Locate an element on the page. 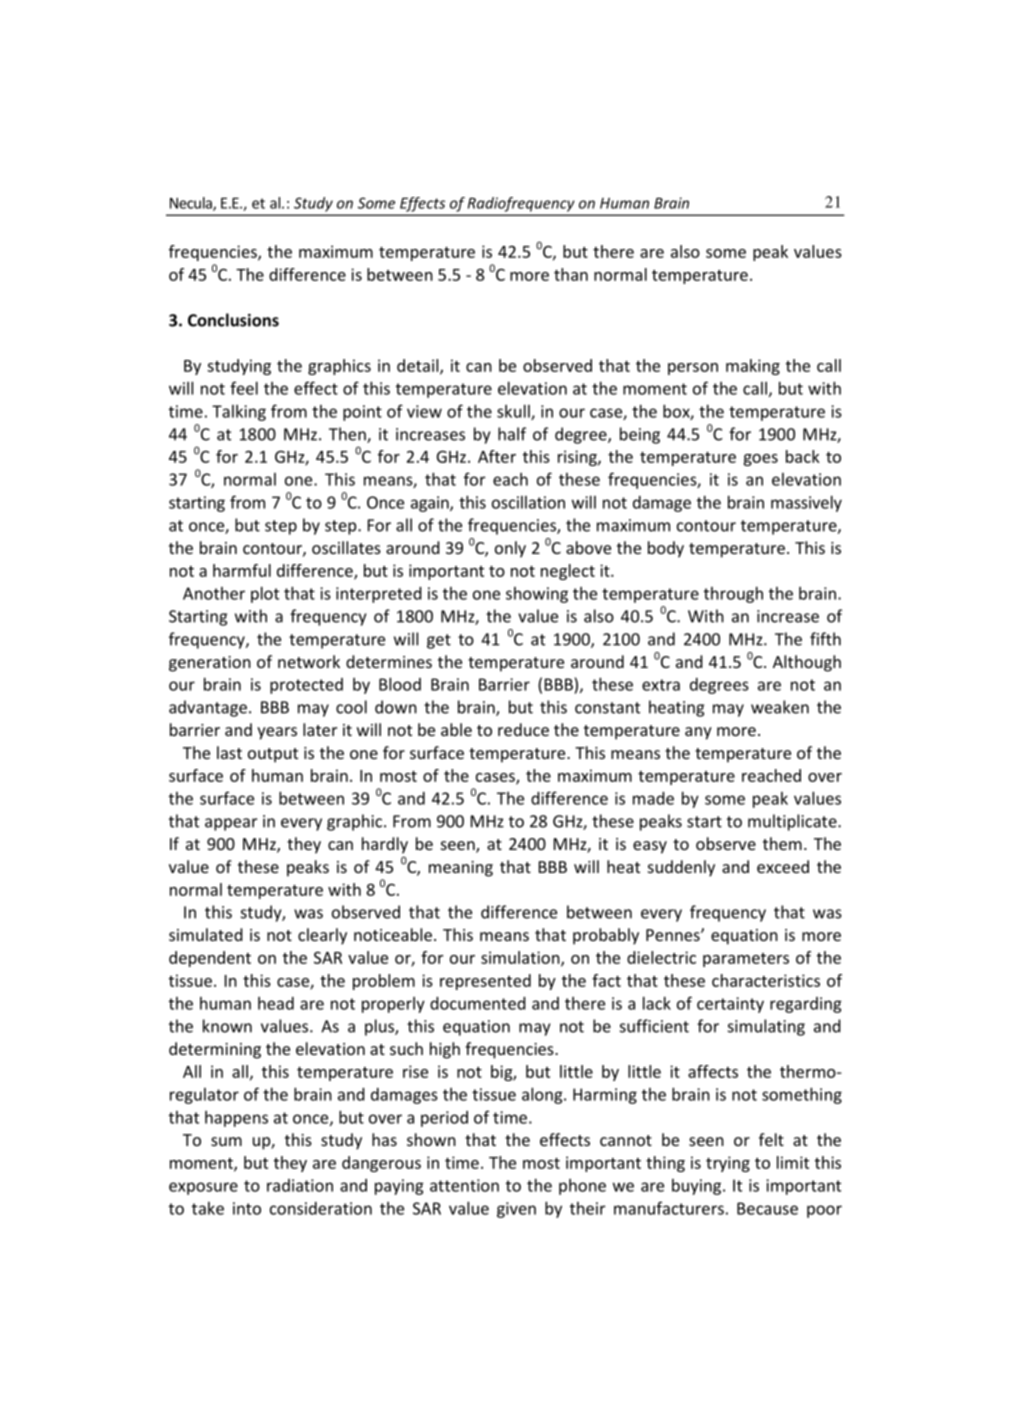  than is located at coordinates (571, 274).
